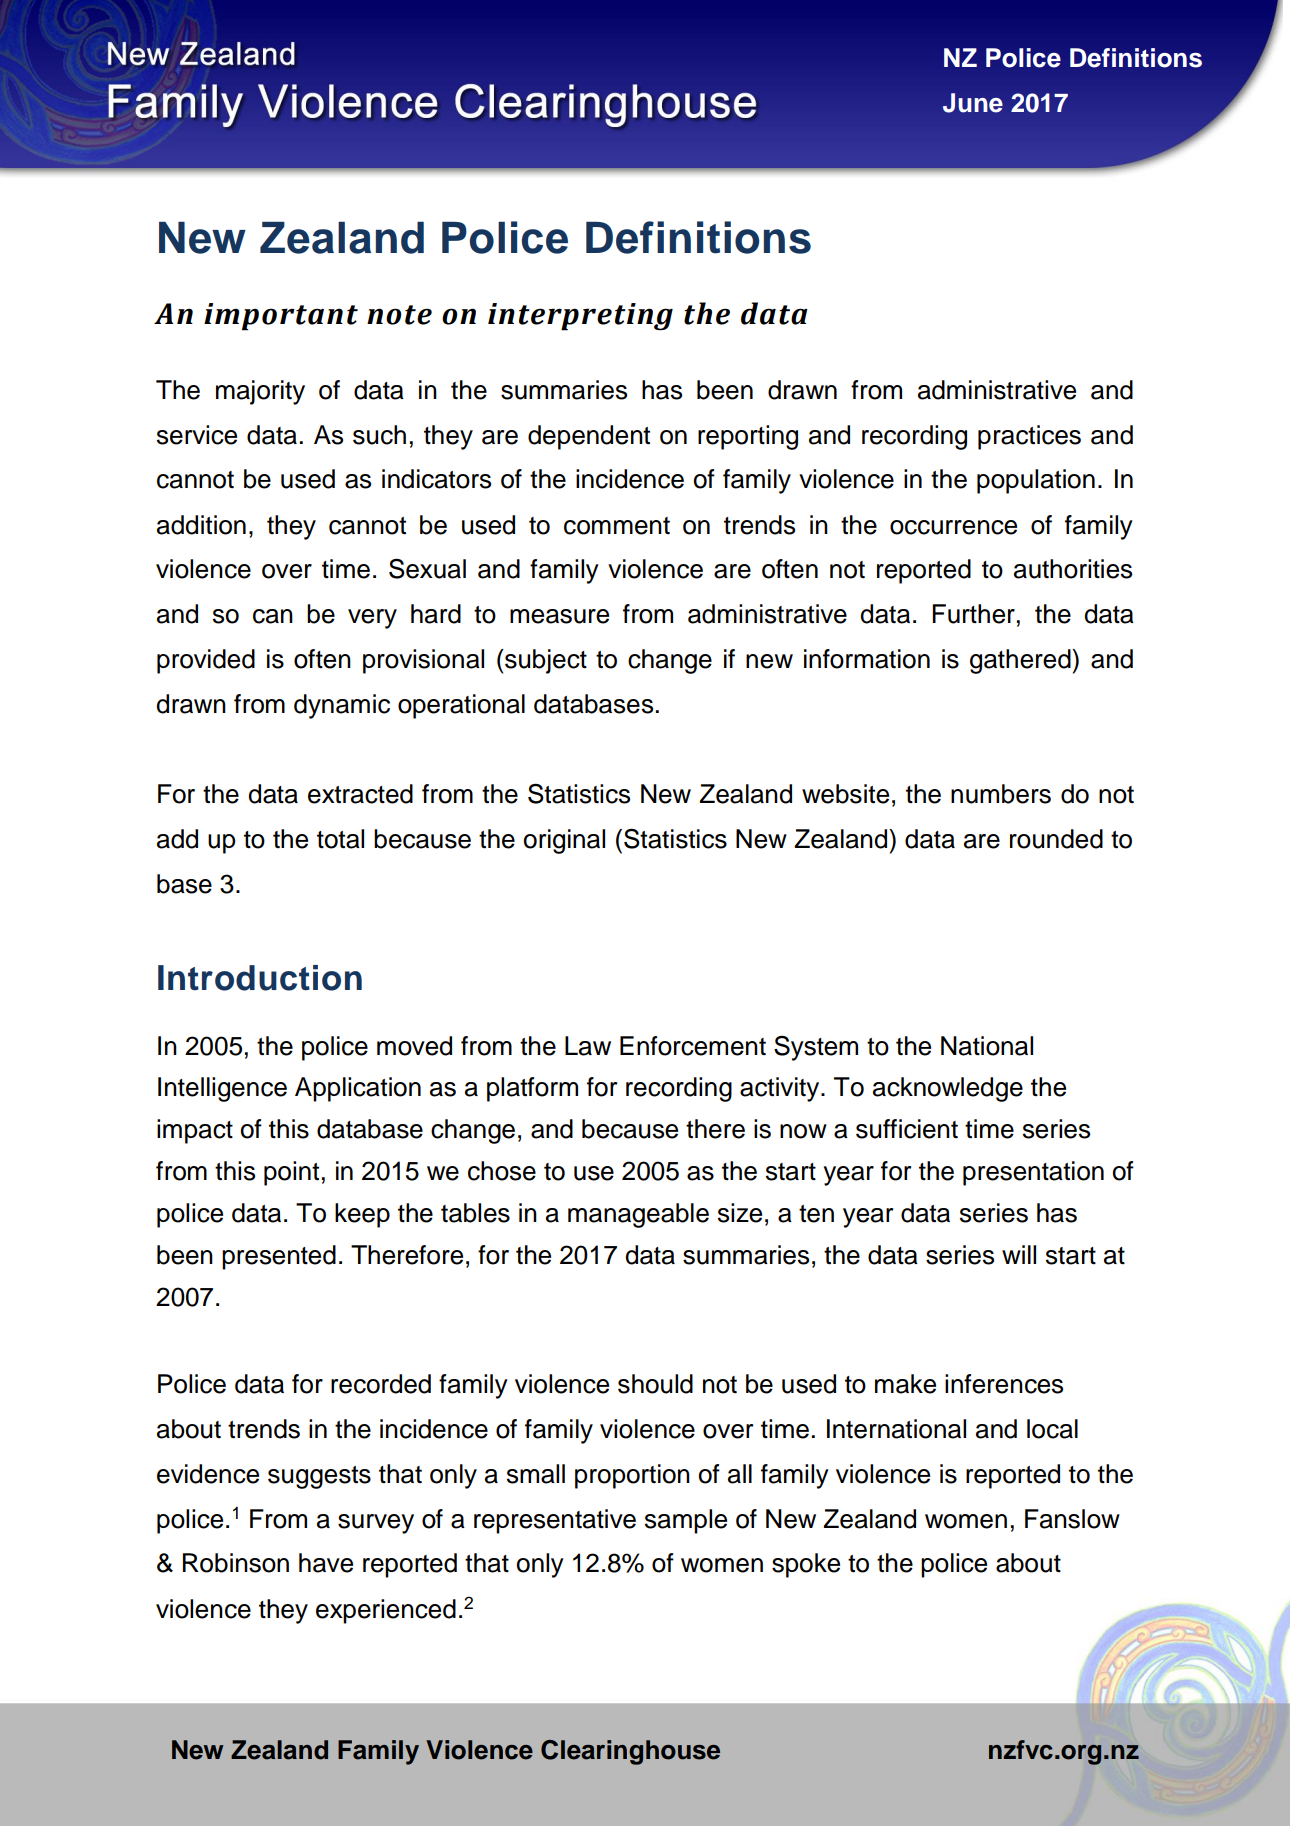 The width and height of the image is (1290, 1826). Describe the element at coordinates (580, 317) in the image. I see `interpreting` at that location.
